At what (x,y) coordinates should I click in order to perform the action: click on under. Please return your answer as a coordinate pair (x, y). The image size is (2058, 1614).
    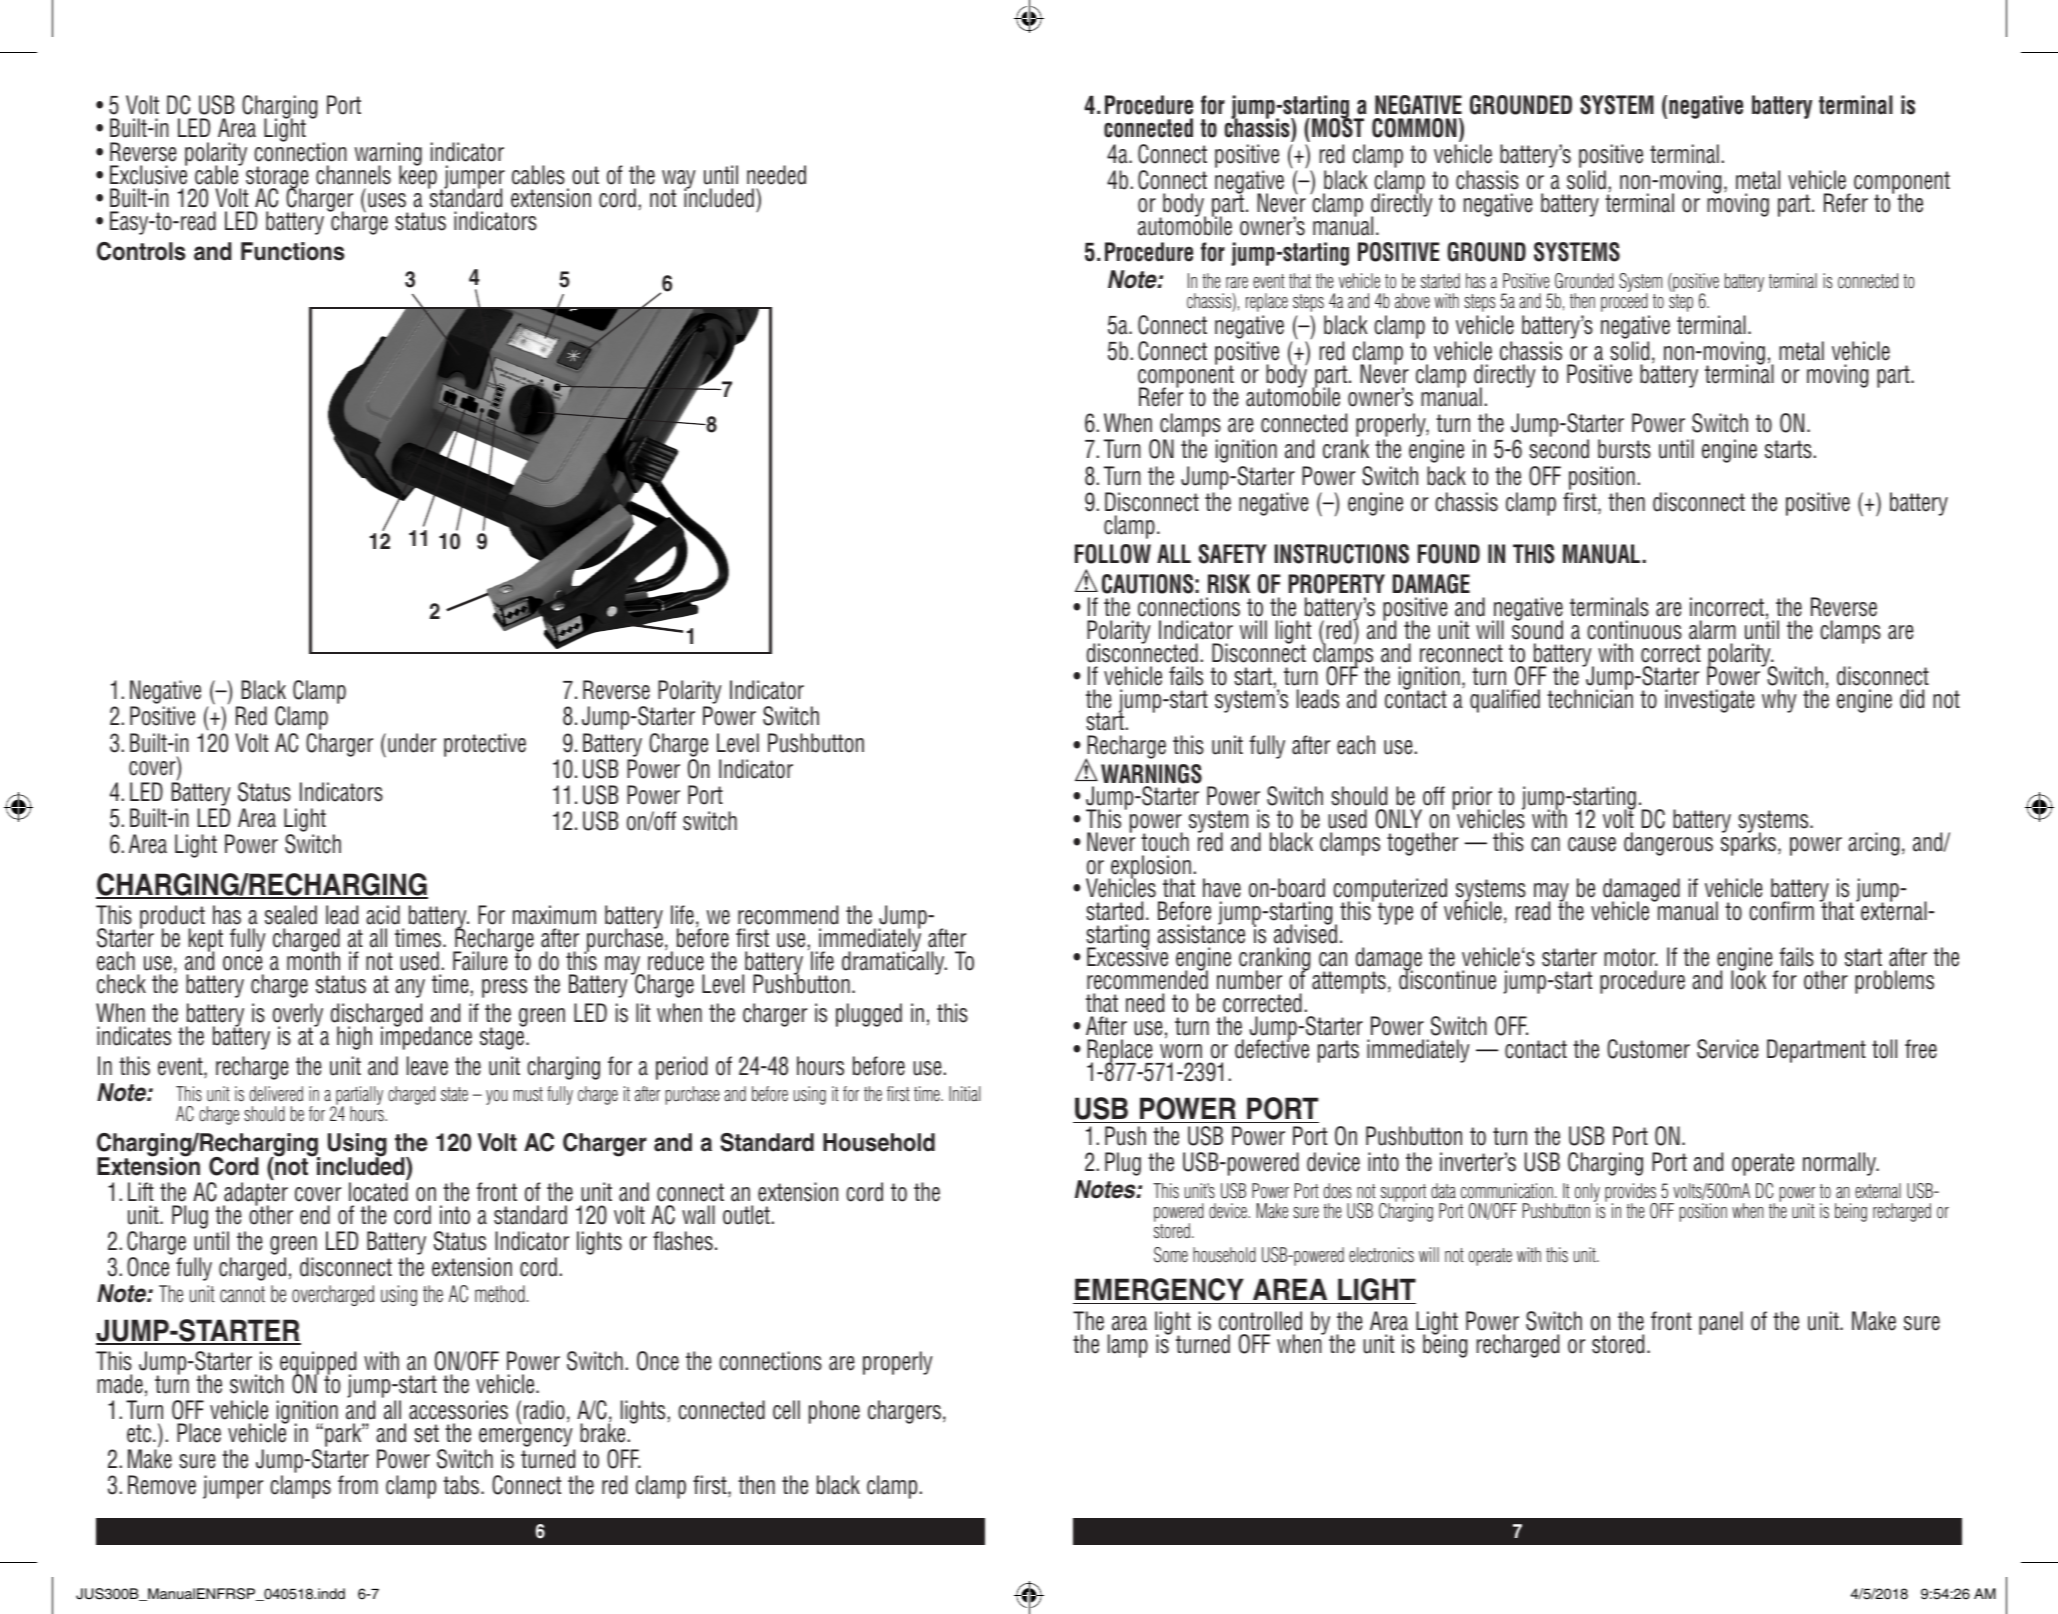
    Looking at the image, I should click on (412, 743).
